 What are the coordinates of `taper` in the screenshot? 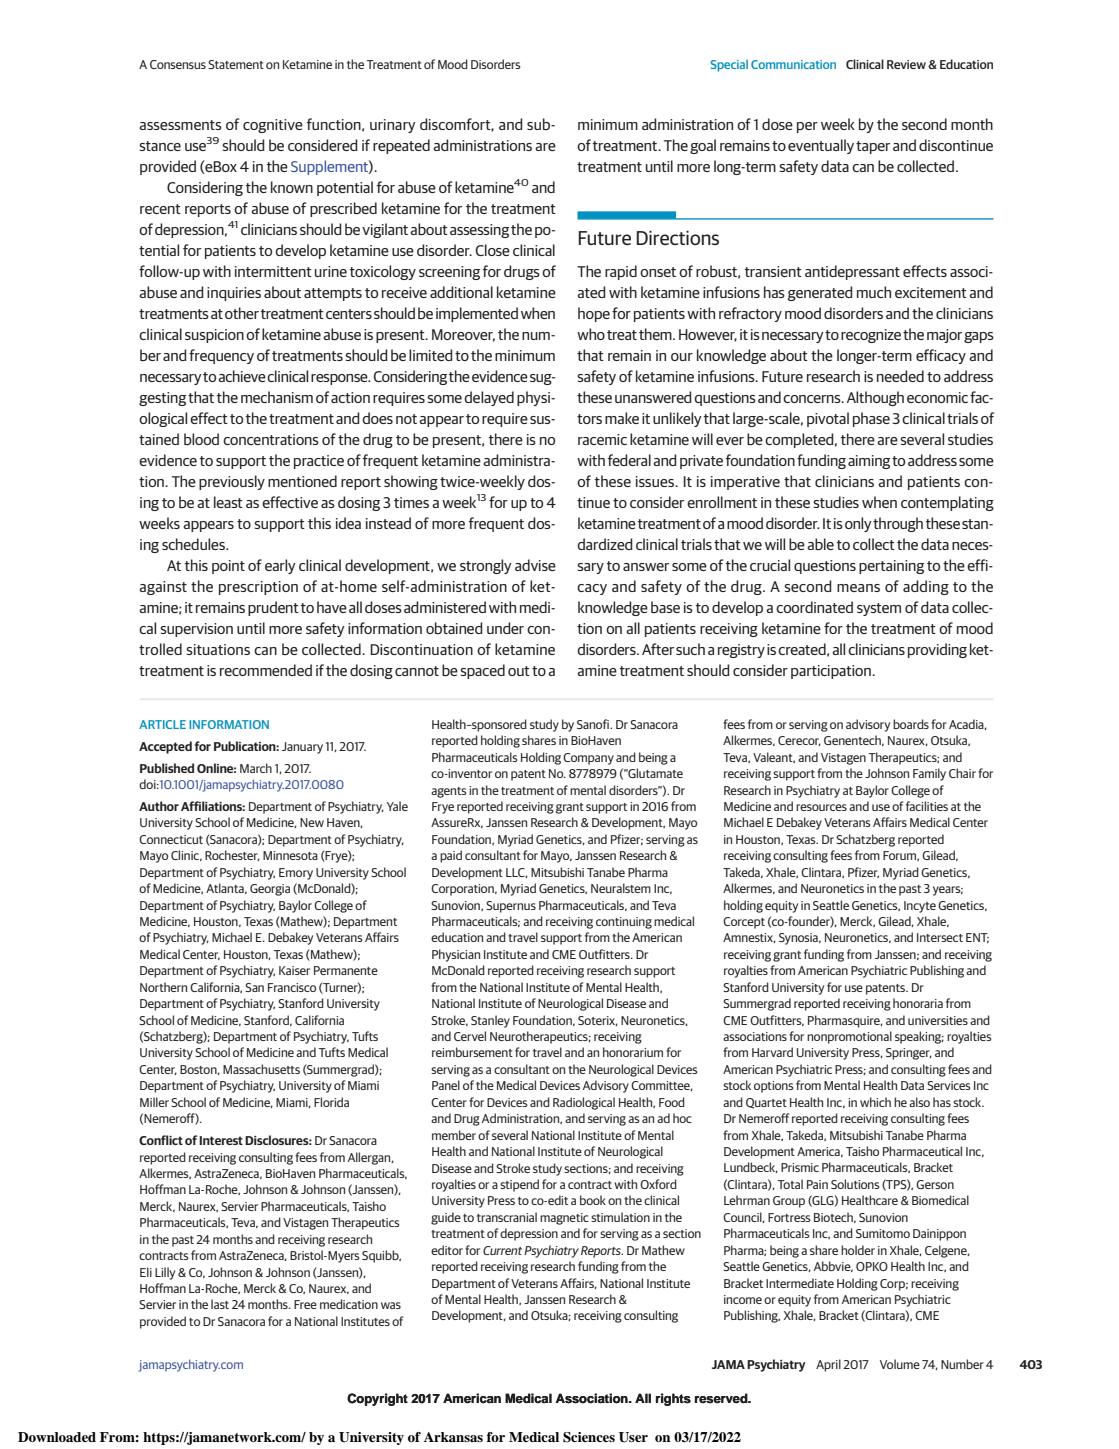 It's located at (873, 147).
